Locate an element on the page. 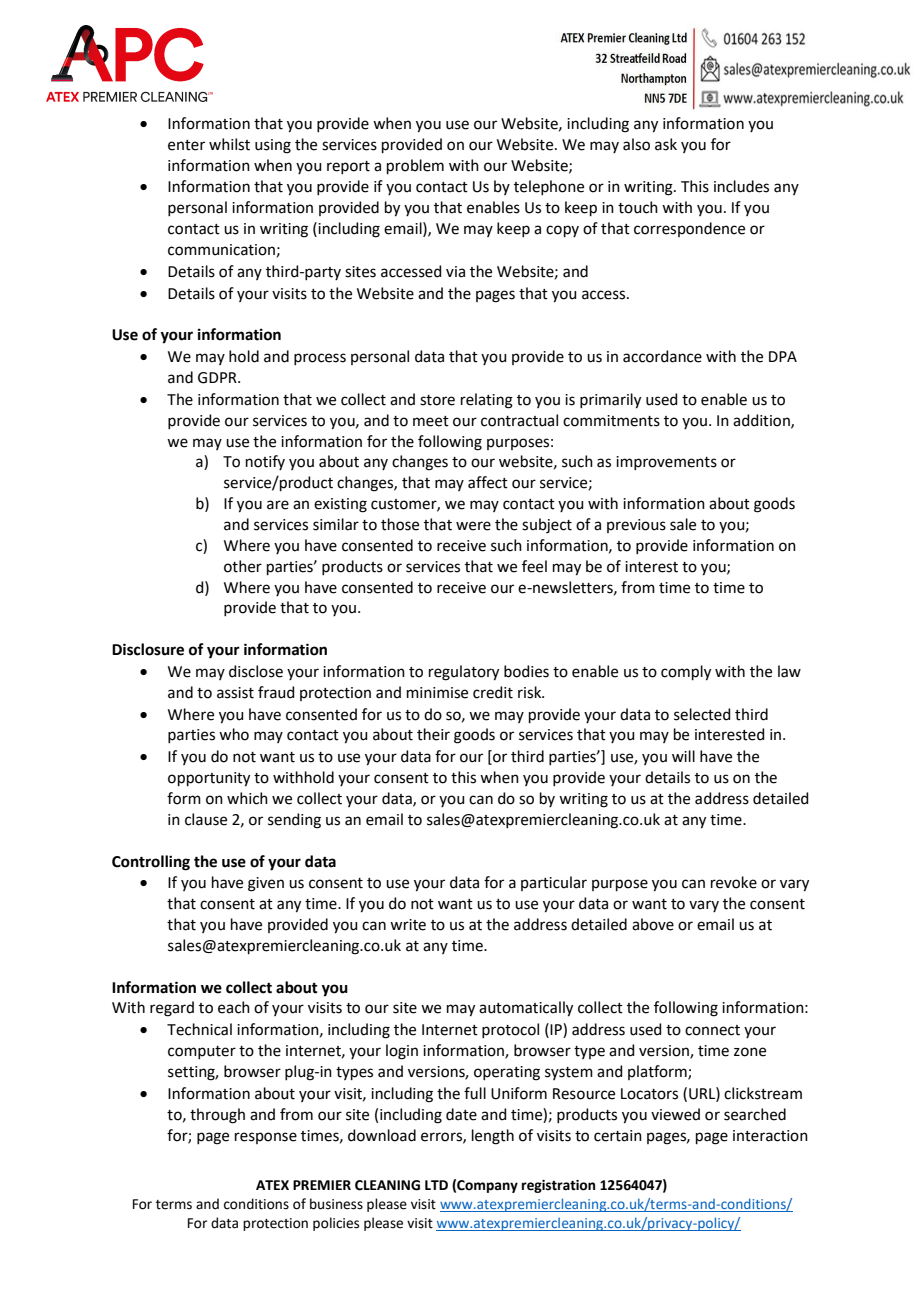  LTD is located at coordinates (436, 1185).
